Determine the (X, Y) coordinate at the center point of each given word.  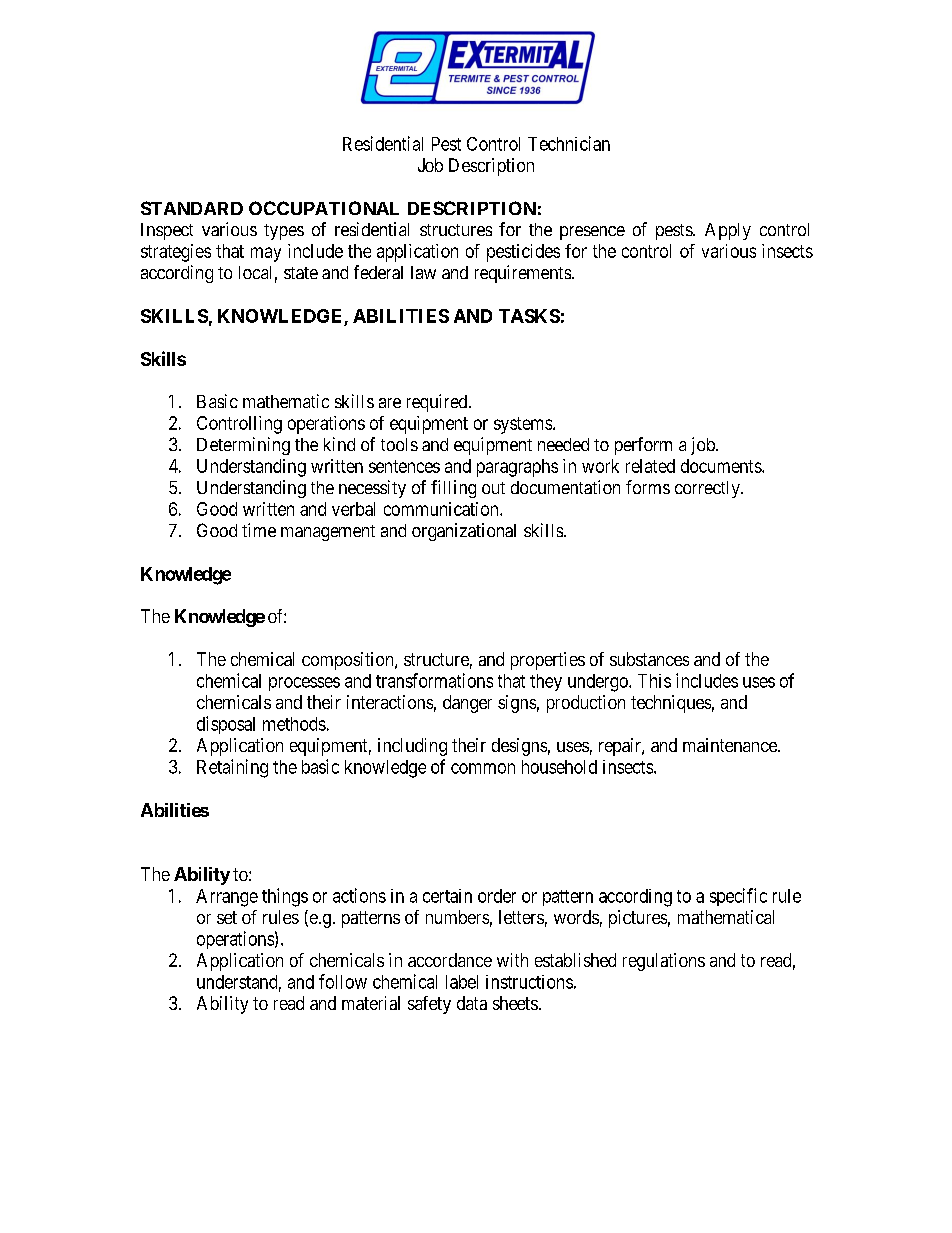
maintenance (731, 745)
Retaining (232, 768)
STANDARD (192, 208)
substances (649, 659)
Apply (728, 231)
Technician (569, 143)
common (483, 768)
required (438, 403)
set (227, 917)
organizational (464, 532)
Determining (243, 446)
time (259, 530)
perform (643, 446)
